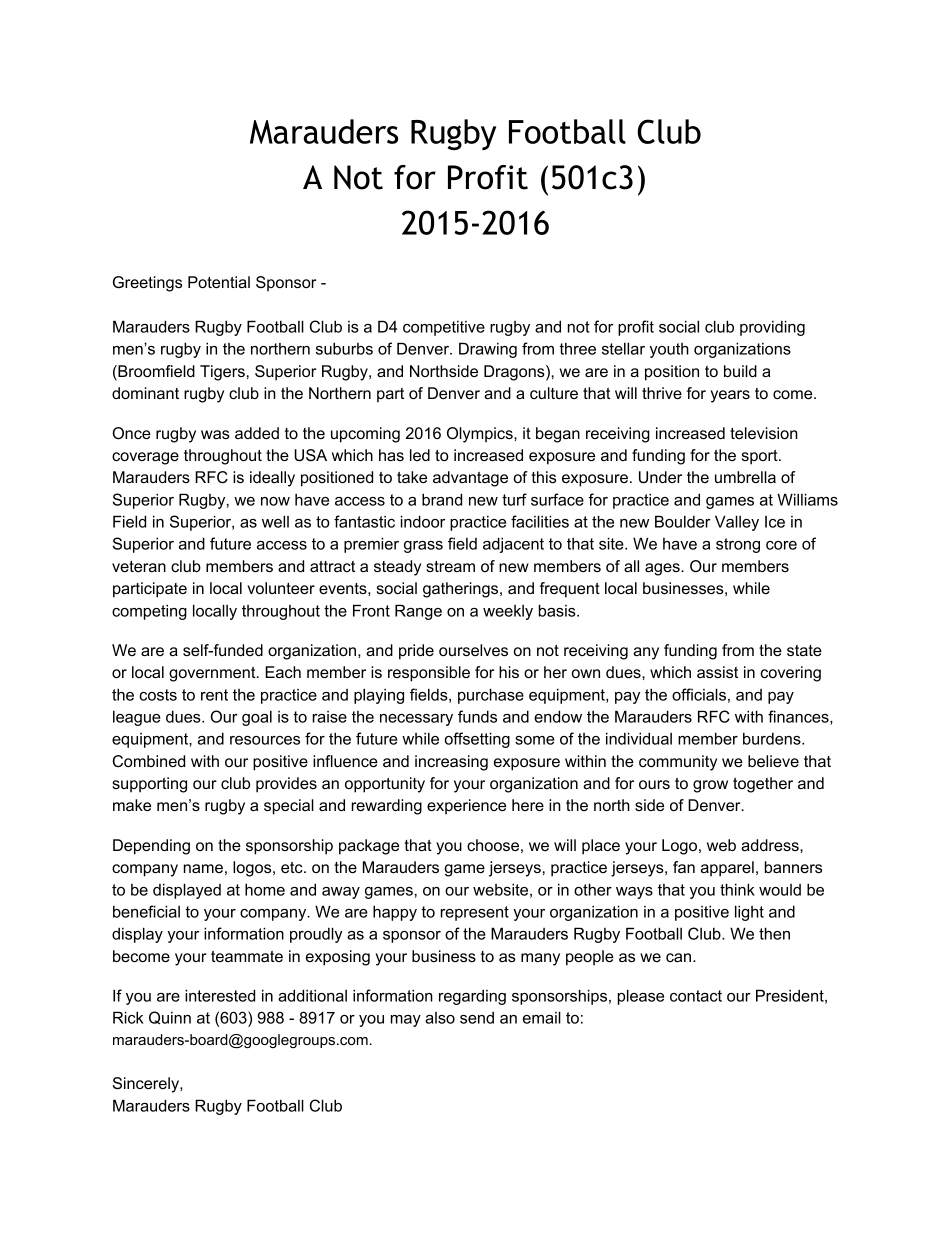  What do you see at coordinates (139, 566) in the screenshot?
I see `veteran` at bounding box center [139, 566].
